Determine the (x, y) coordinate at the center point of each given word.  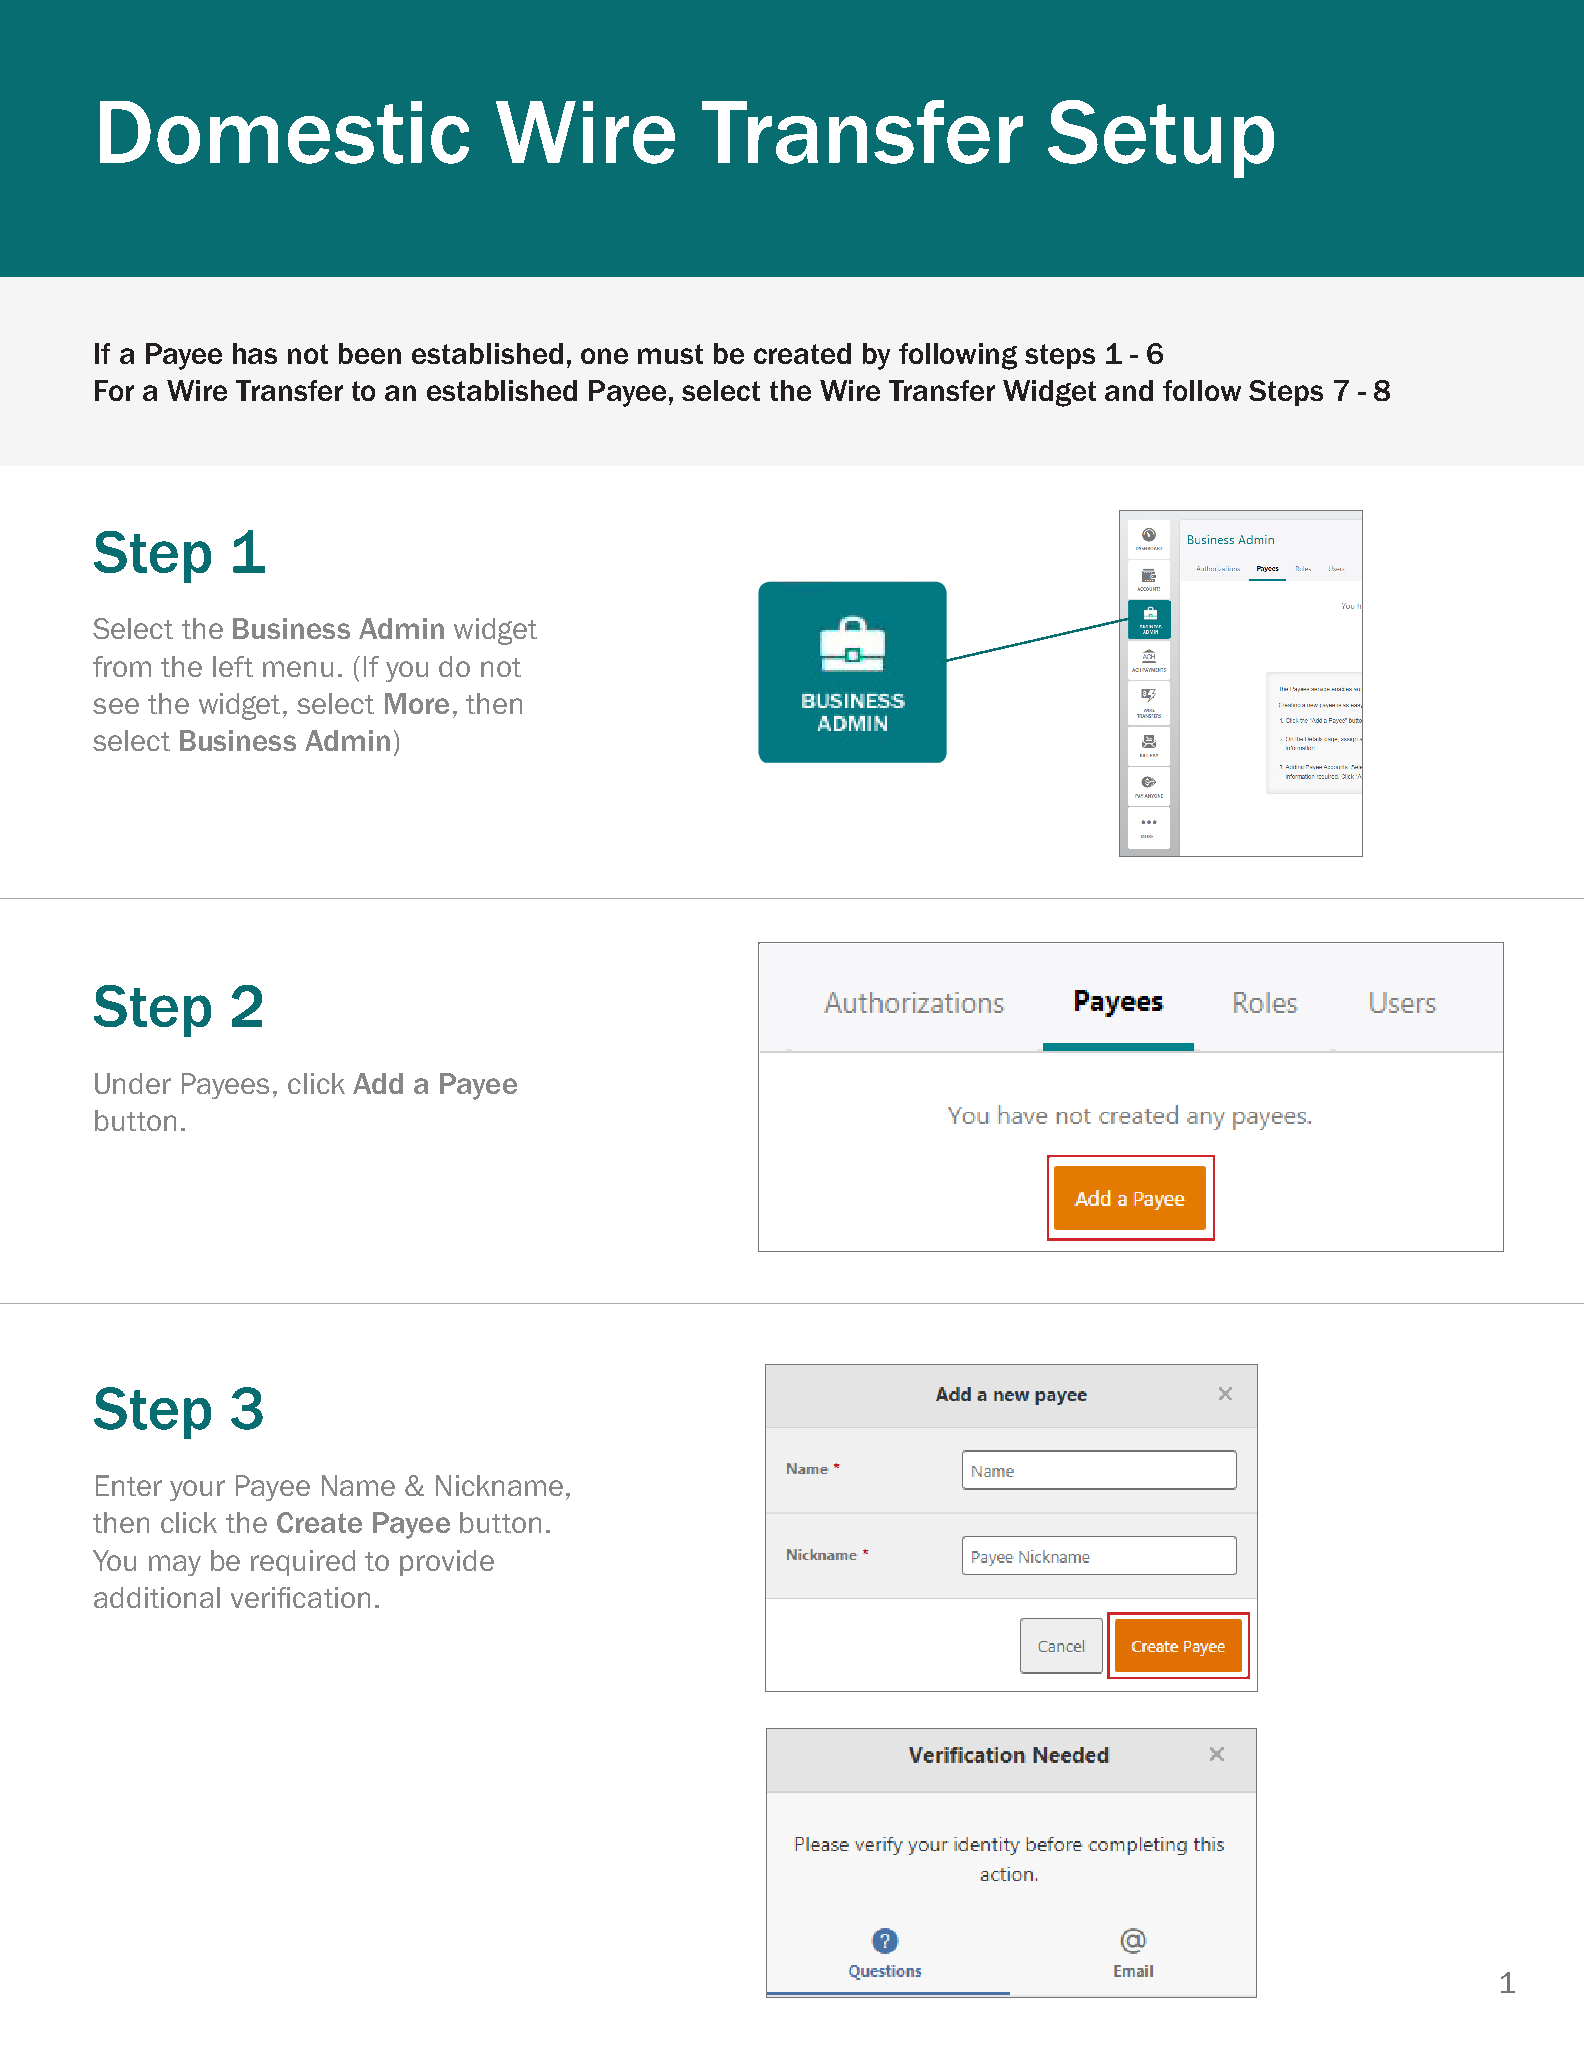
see (116, 706)
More (417, 703)
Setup (1161, 139)
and (1129, 390)
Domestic (284, 132)
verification (300, 1597)
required (303, 1563)
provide (447, 1563)
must (670, 354)
